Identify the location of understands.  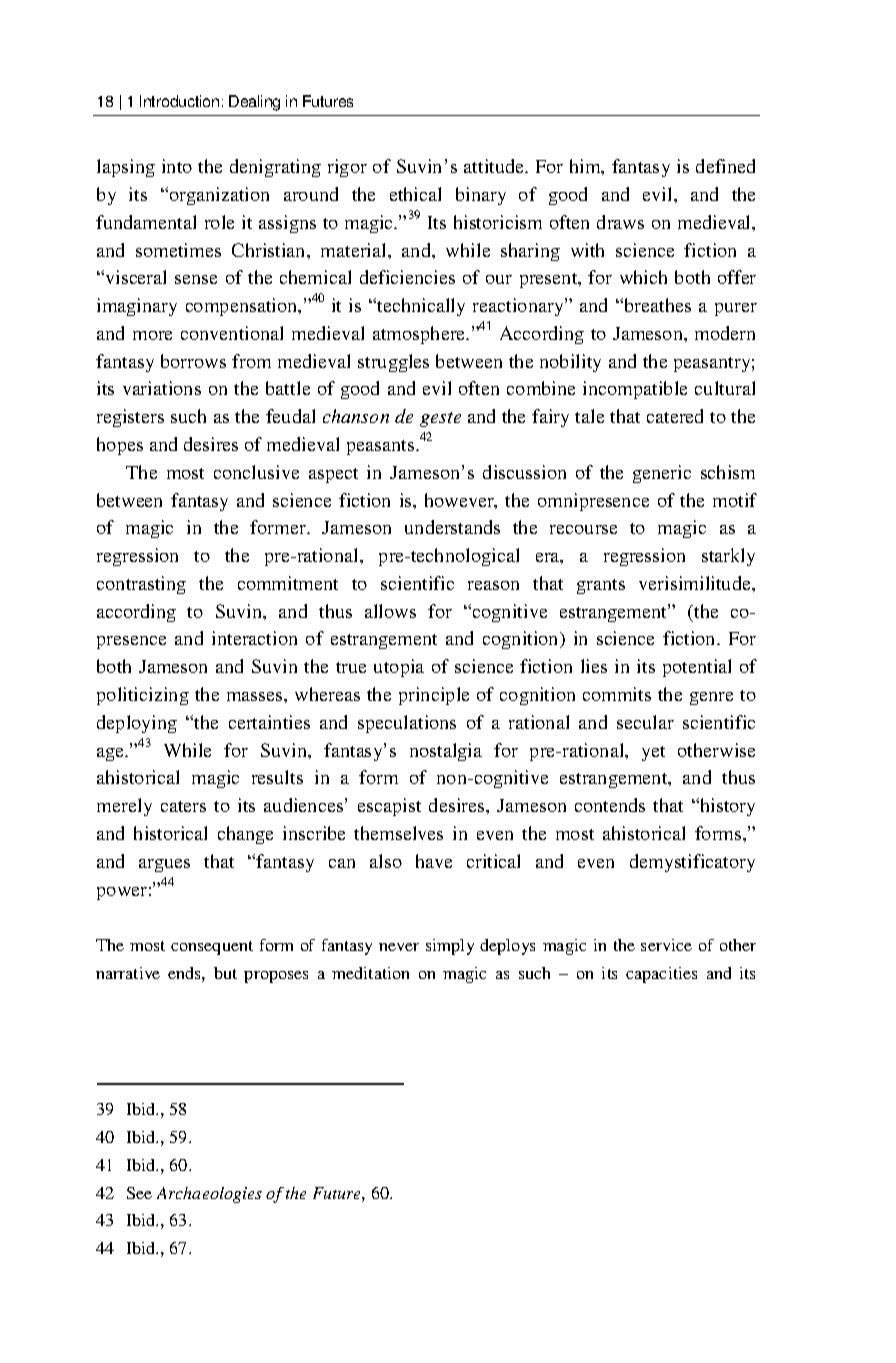
(452, 527).
